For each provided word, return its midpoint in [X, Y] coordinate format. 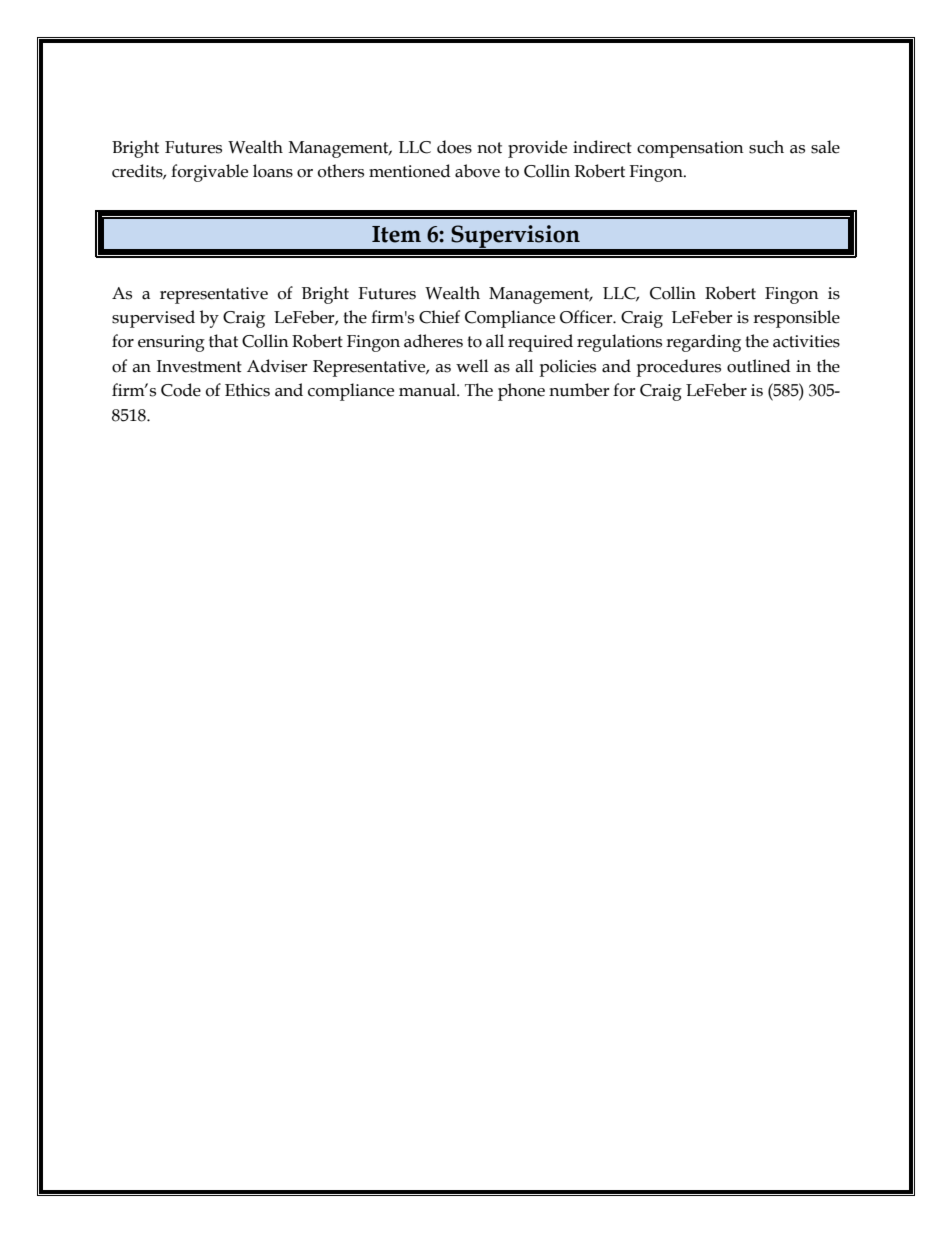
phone [521, 392]
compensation [690, 149]
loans [273, 171]
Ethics [247, 390]
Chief [439, 317]
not [489, 148]
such [766, 147]
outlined [759, 366]
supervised [153, 319]
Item [396, 234]
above [477, 171]
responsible [796, 319]
